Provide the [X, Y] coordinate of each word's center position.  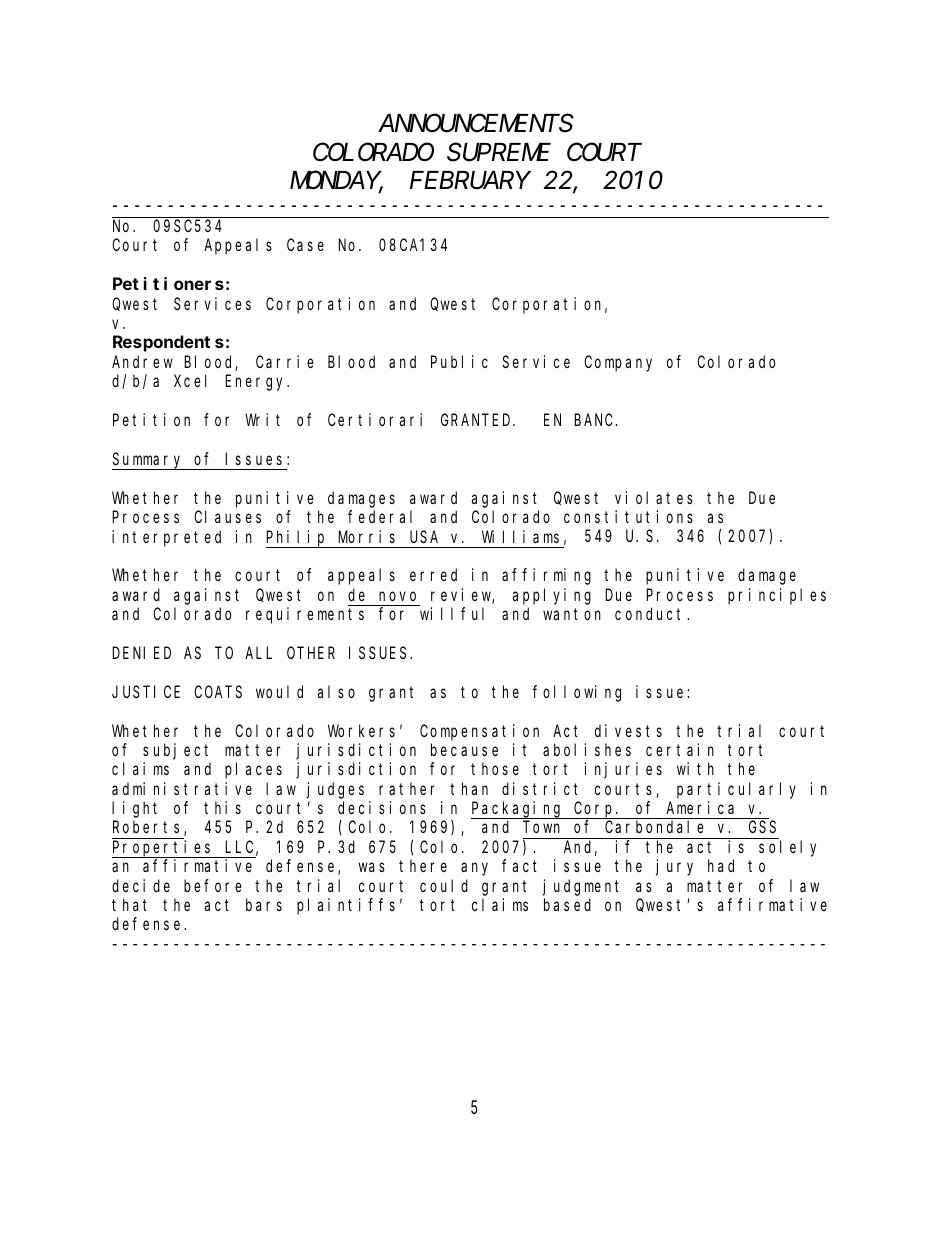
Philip [297, 539]
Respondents [168, 343]
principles [777, 596]
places [253, 771]
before [213, 885]
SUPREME [499, 153]
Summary [149, 461]
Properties [164, 849]
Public [459, 361]
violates [654, 497]
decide [141, 885]
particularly [736, 790]
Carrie [285, 361]
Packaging [518, 810]
